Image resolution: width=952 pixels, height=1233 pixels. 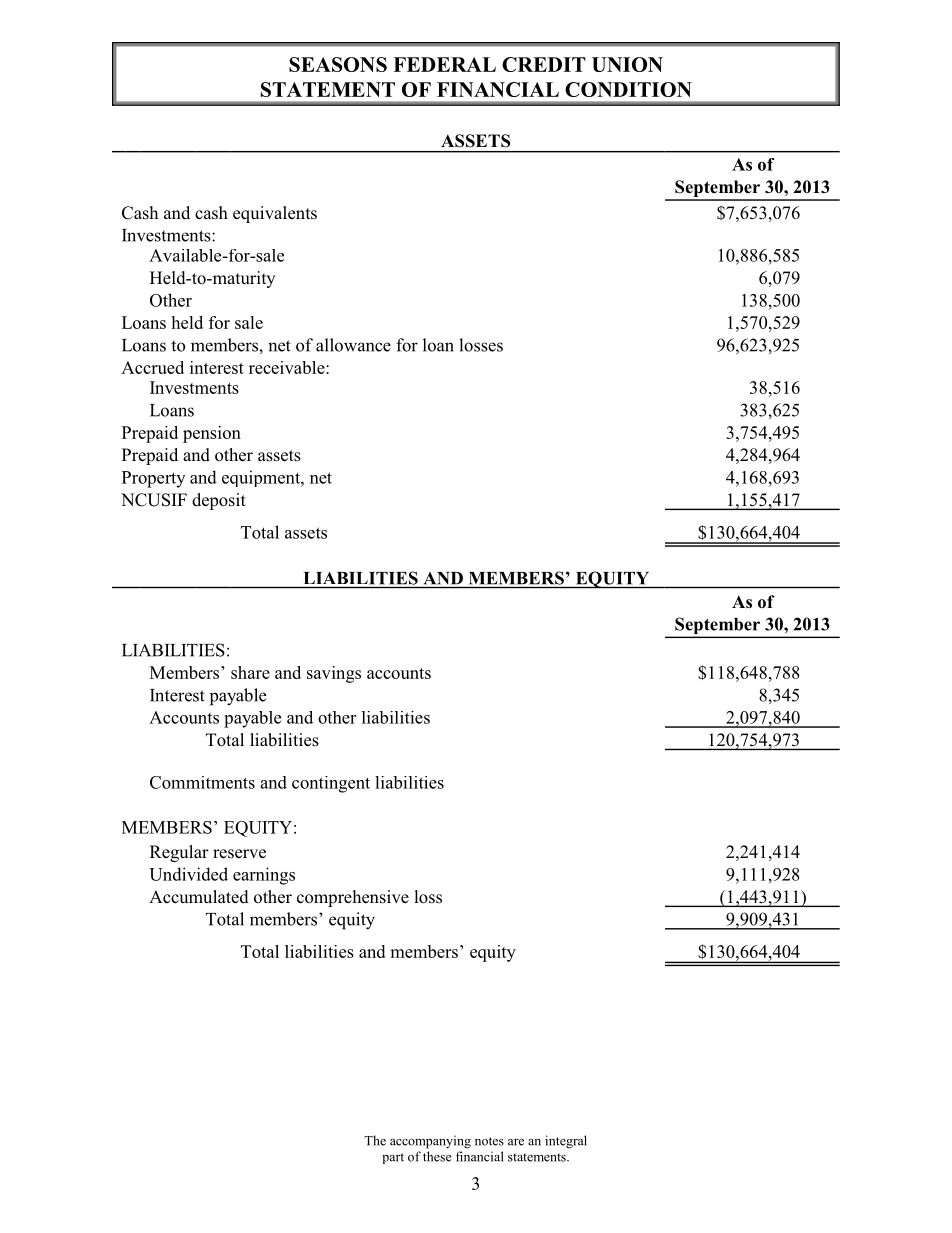 What do you see at coordinates (338, 64) in the document?
I see `SEASONS` at bounding box center [338, 64].
